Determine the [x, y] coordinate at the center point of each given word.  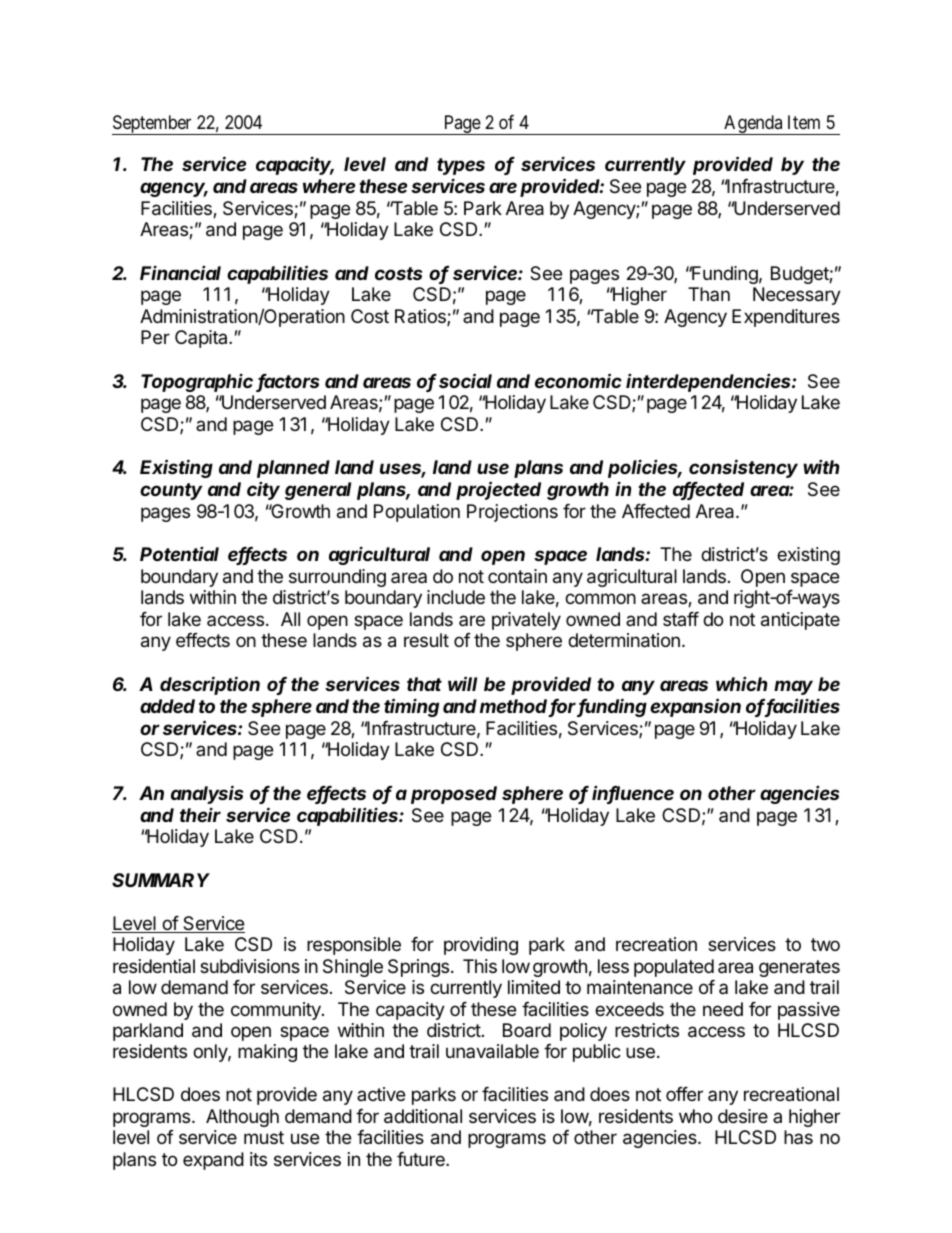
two [825, 944]
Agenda [753, 125]
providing [481, 946]
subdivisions [250, 966]
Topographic [197, 382]
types [461, 166]
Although [242, 1118]
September [153, 125]
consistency [743, 468]
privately [526, 621]
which [741, 684]
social [465, 380]
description [210, 685]
